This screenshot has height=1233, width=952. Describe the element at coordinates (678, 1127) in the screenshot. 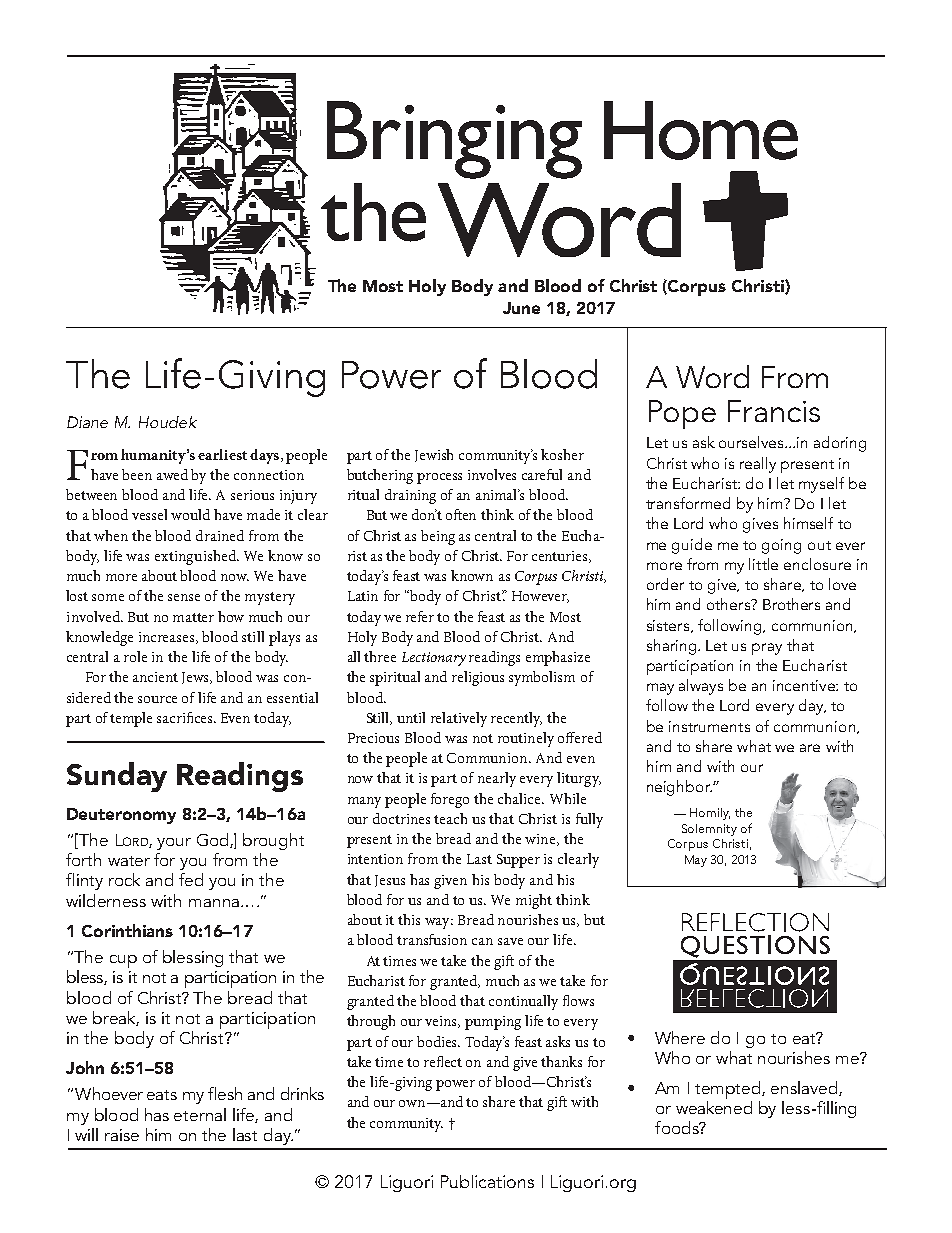

I see `foods` at that location.
